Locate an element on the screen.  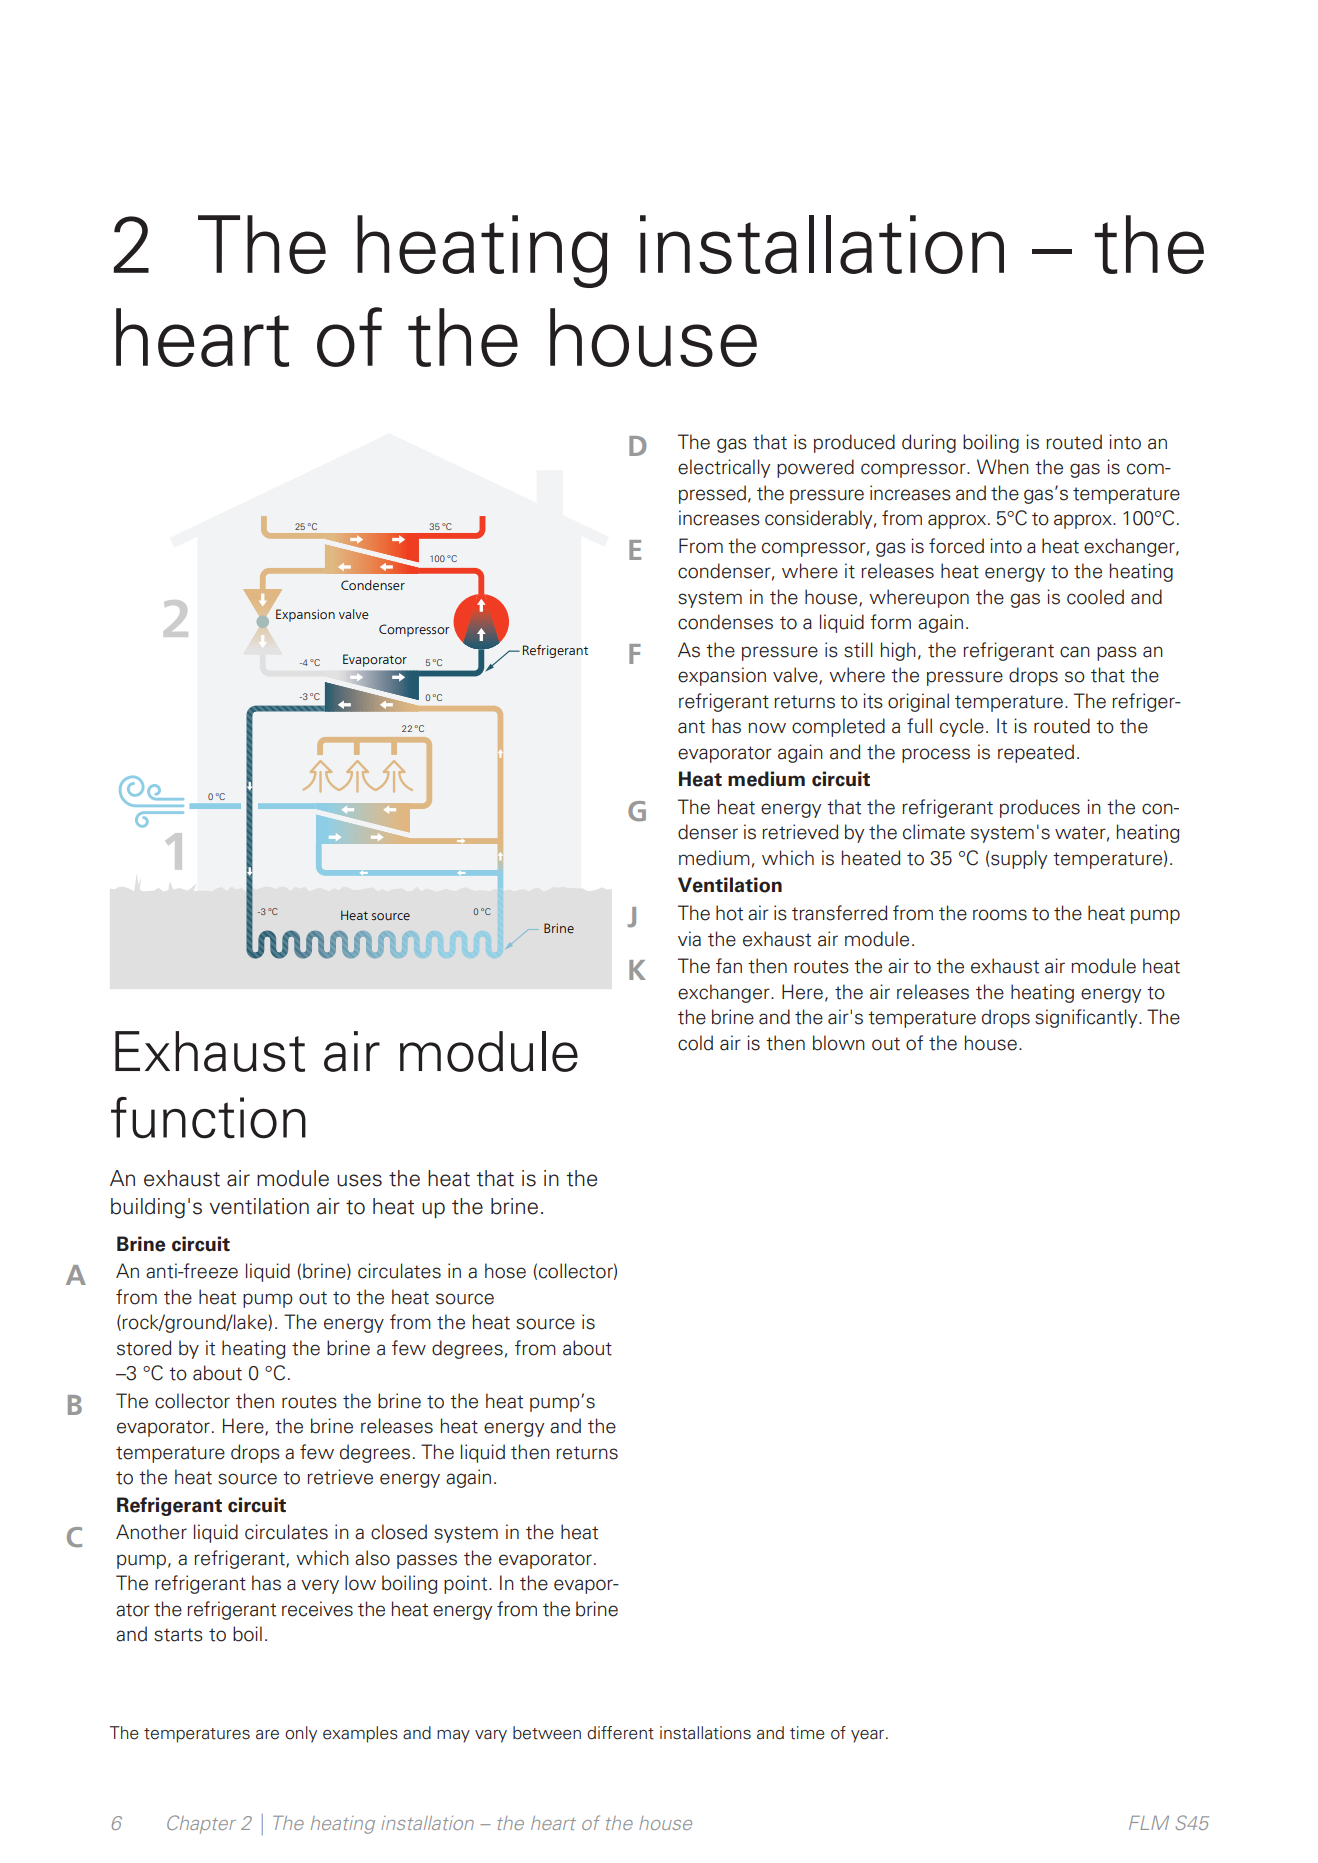
function is located at coordinates (208, 1118).
